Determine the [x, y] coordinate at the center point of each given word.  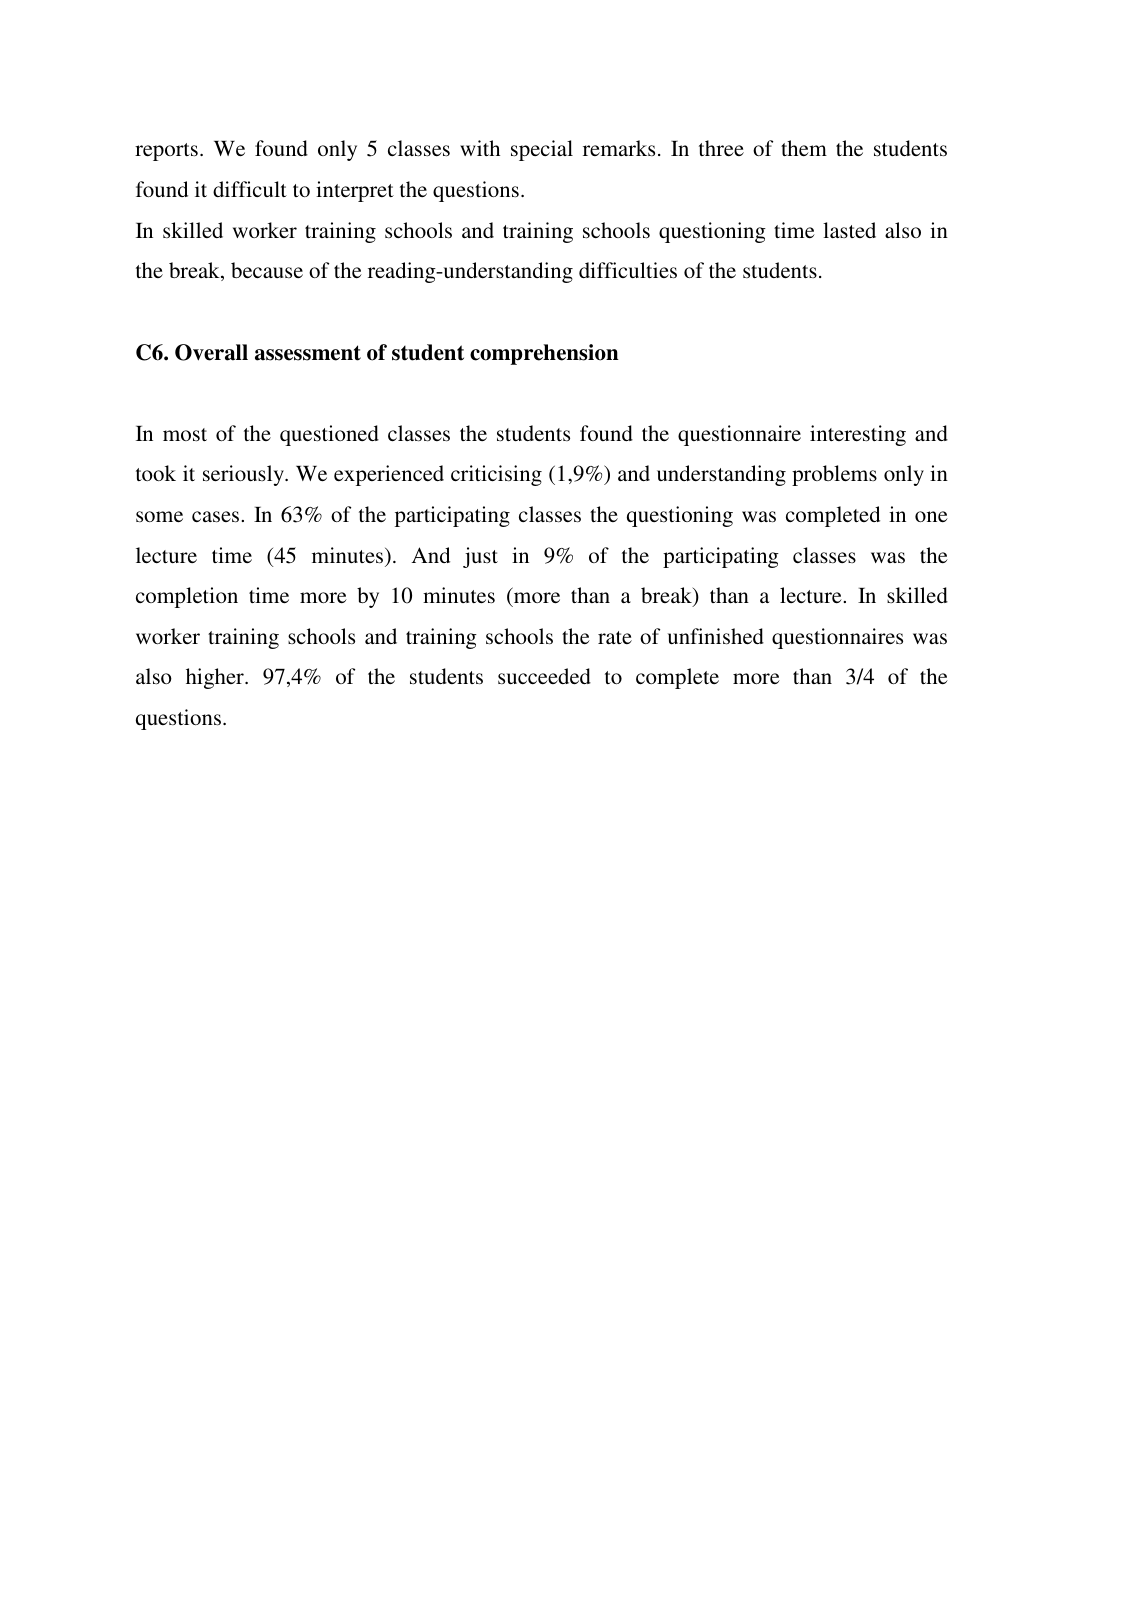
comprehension [544, 354]
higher [216, 678]
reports [166, 152]
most [185, 435]
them [804, 148]
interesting [858, 435]
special [542, 150]
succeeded [544, 676]
